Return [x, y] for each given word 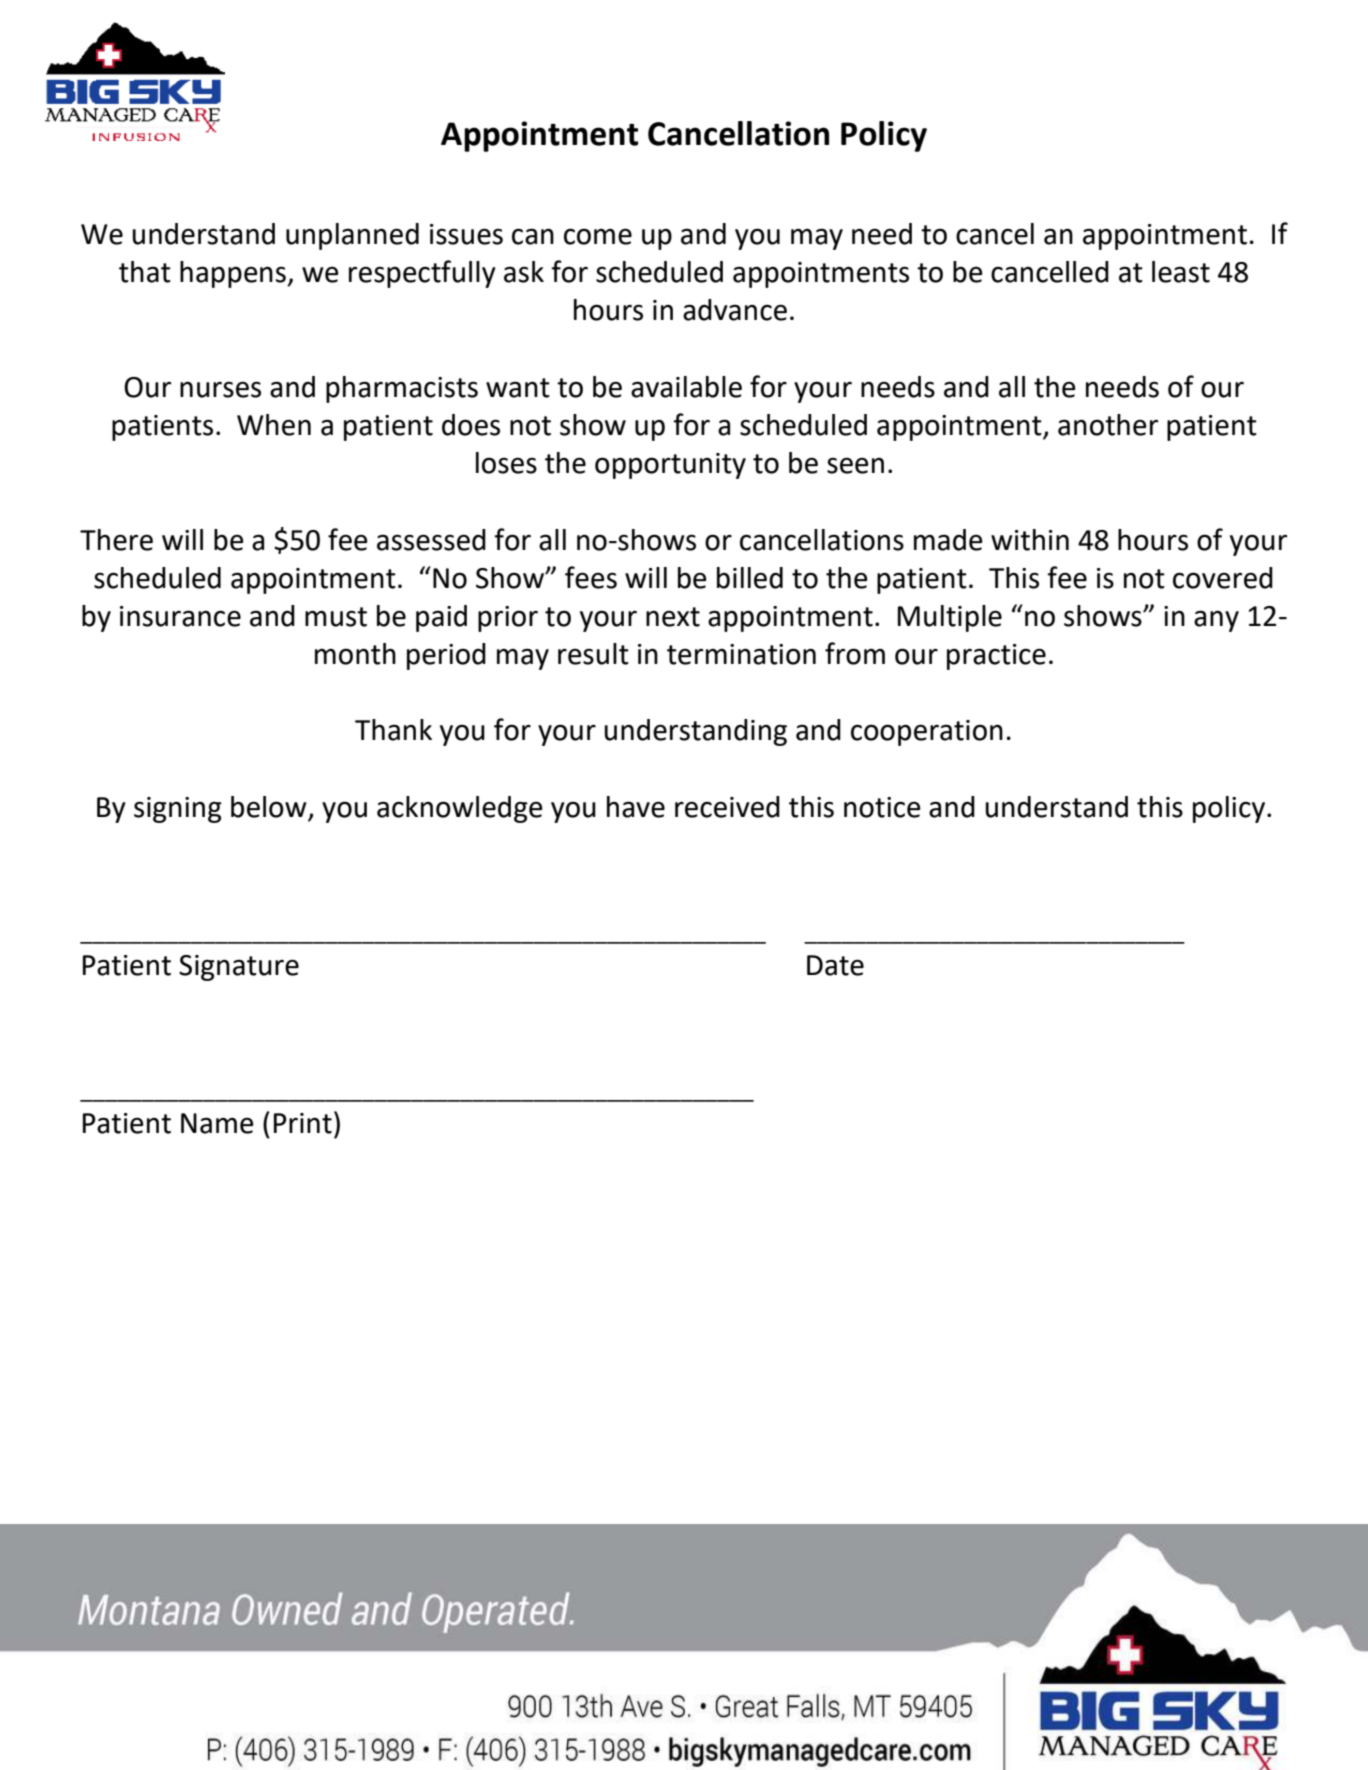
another [1108, 425]
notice [882, 807]
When [274, 425]
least [1181, 272]
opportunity [670, 466]
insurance [180, 616]
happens [234, 274]
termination [741, 654]
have [636, 807]
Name [217, 1123]
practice [996, 657]
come [598, 236]
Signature [239, 968]
